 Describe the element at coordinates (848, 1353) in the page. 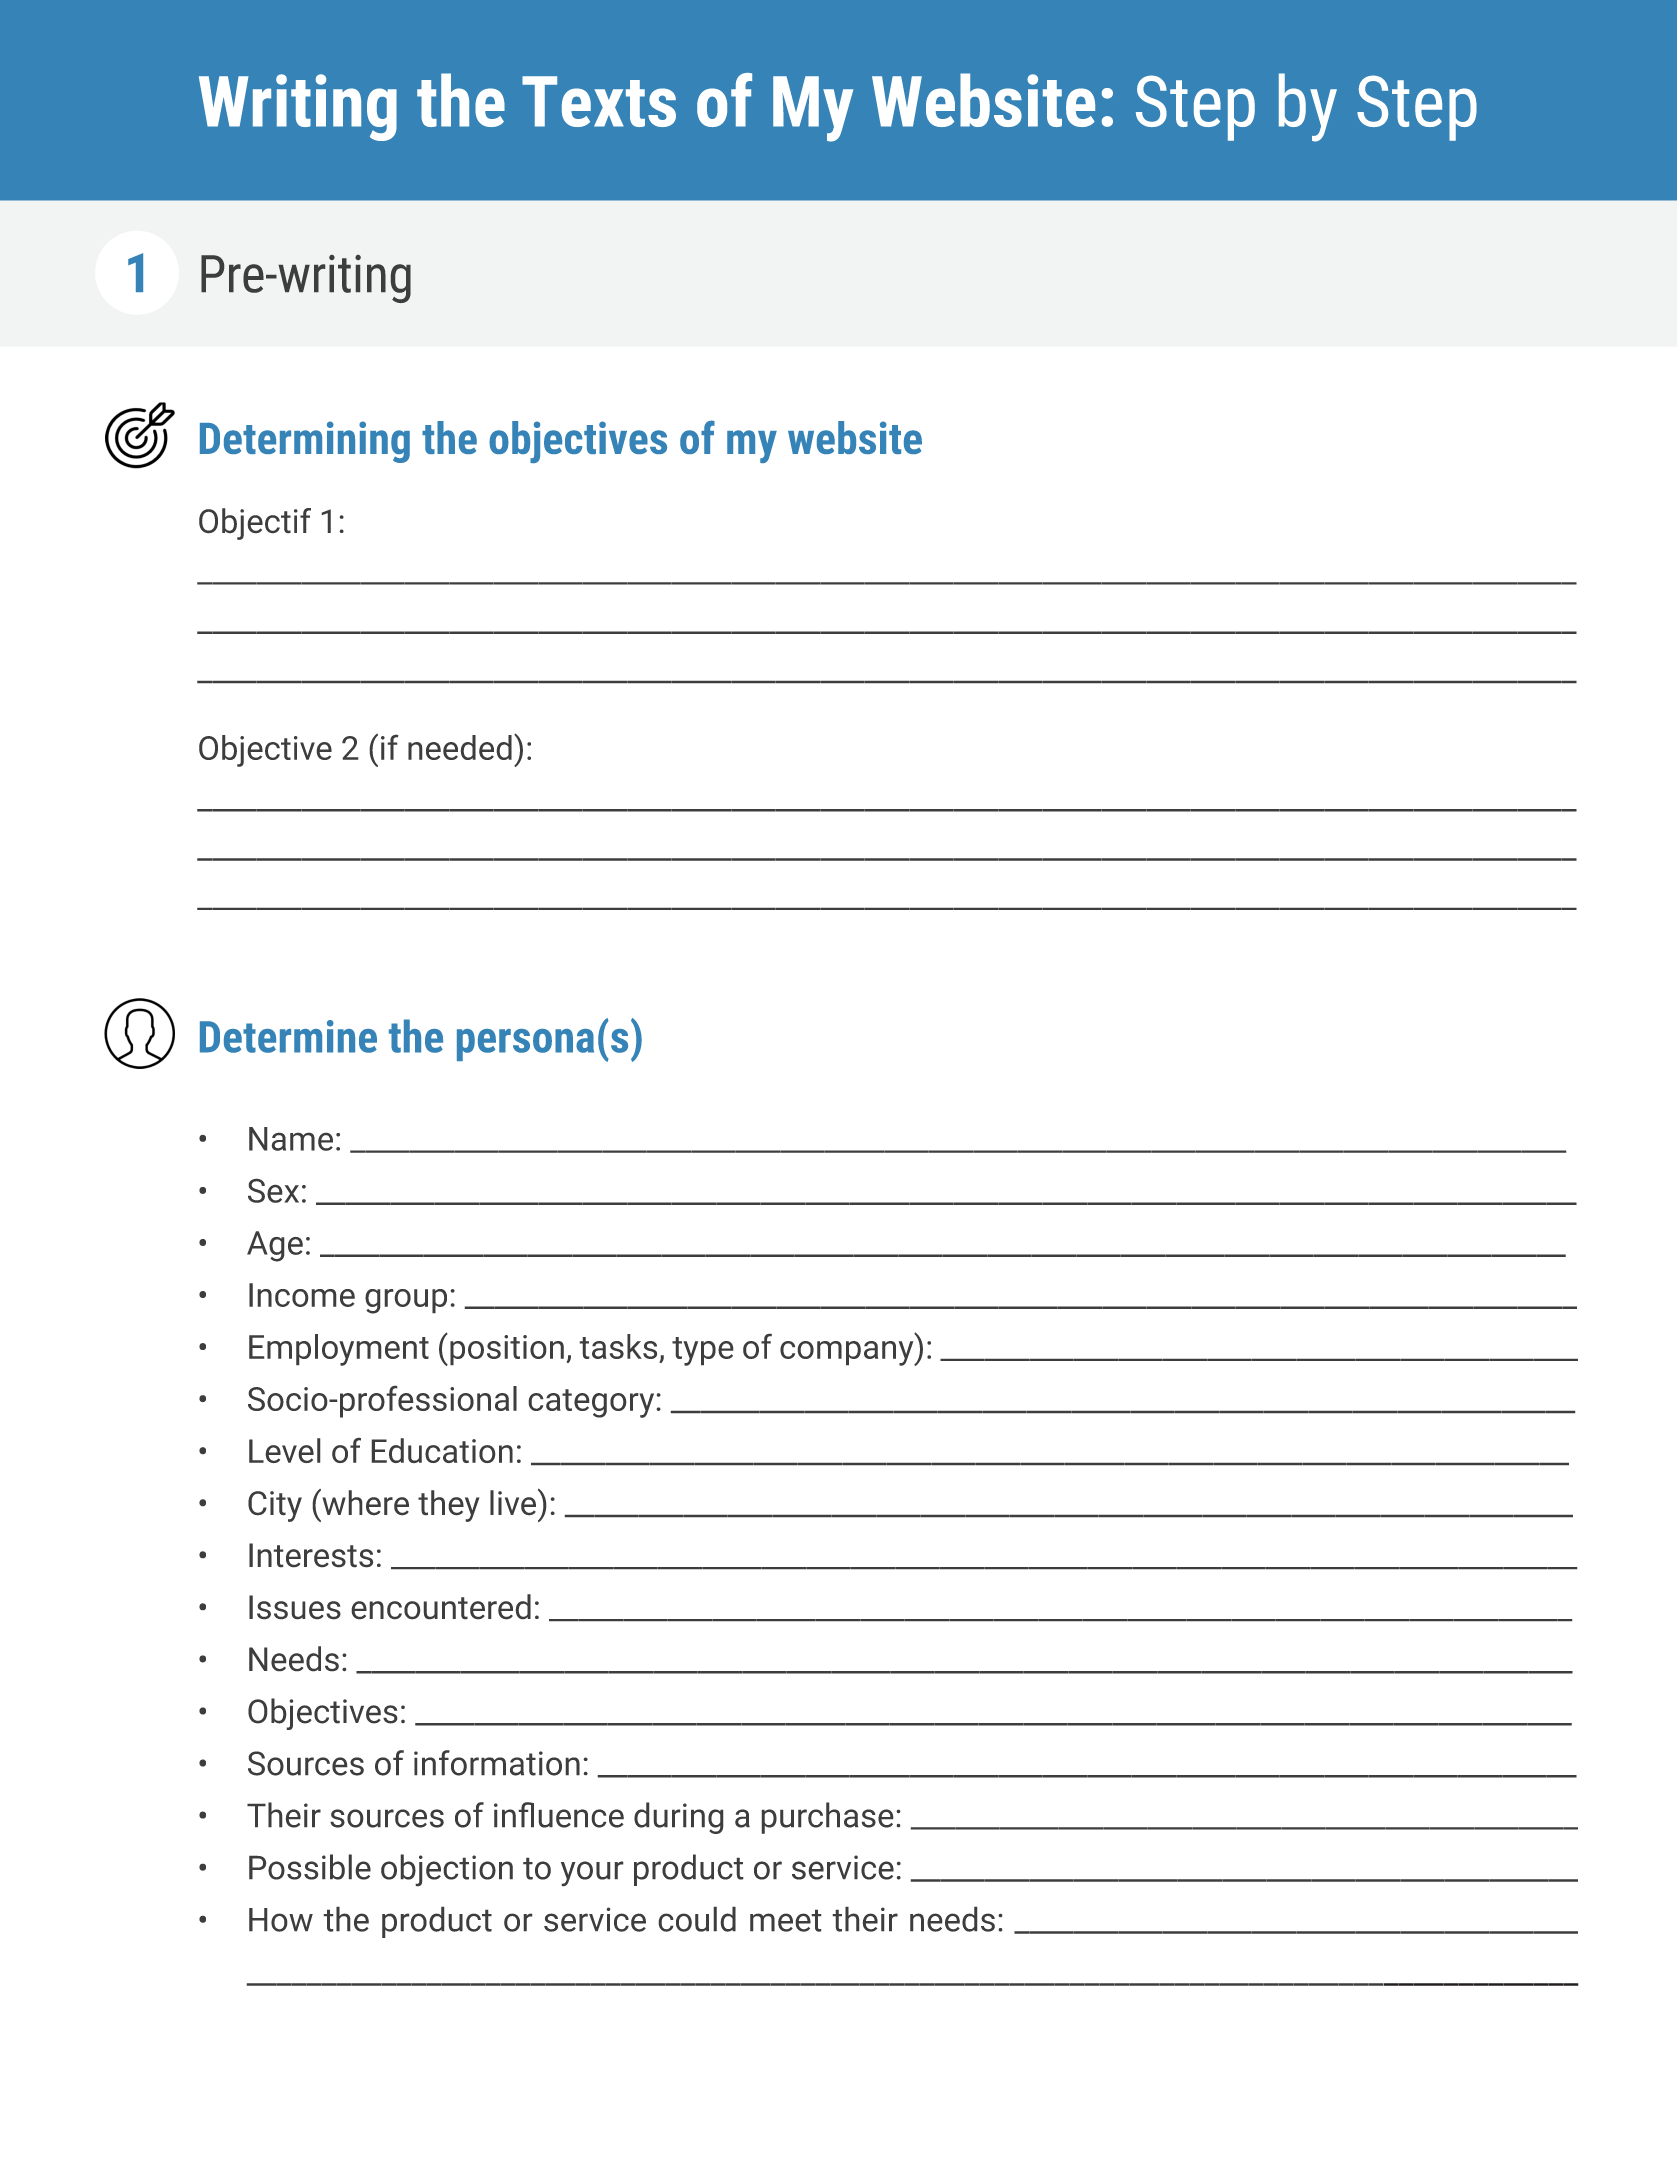

I see `company` at that location.
